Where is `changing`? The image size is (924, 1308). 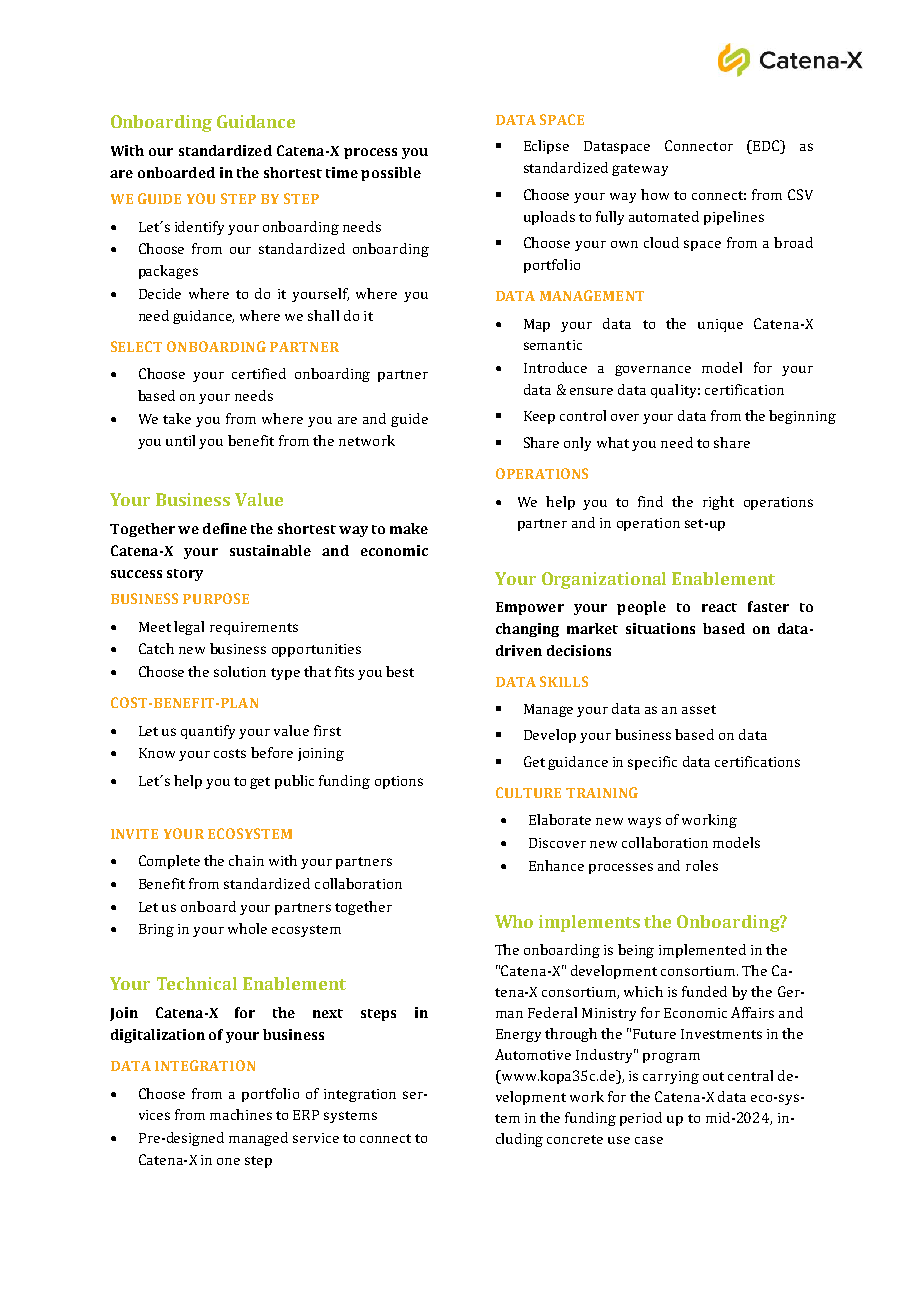
changing is located at coordinates (527, 630).
